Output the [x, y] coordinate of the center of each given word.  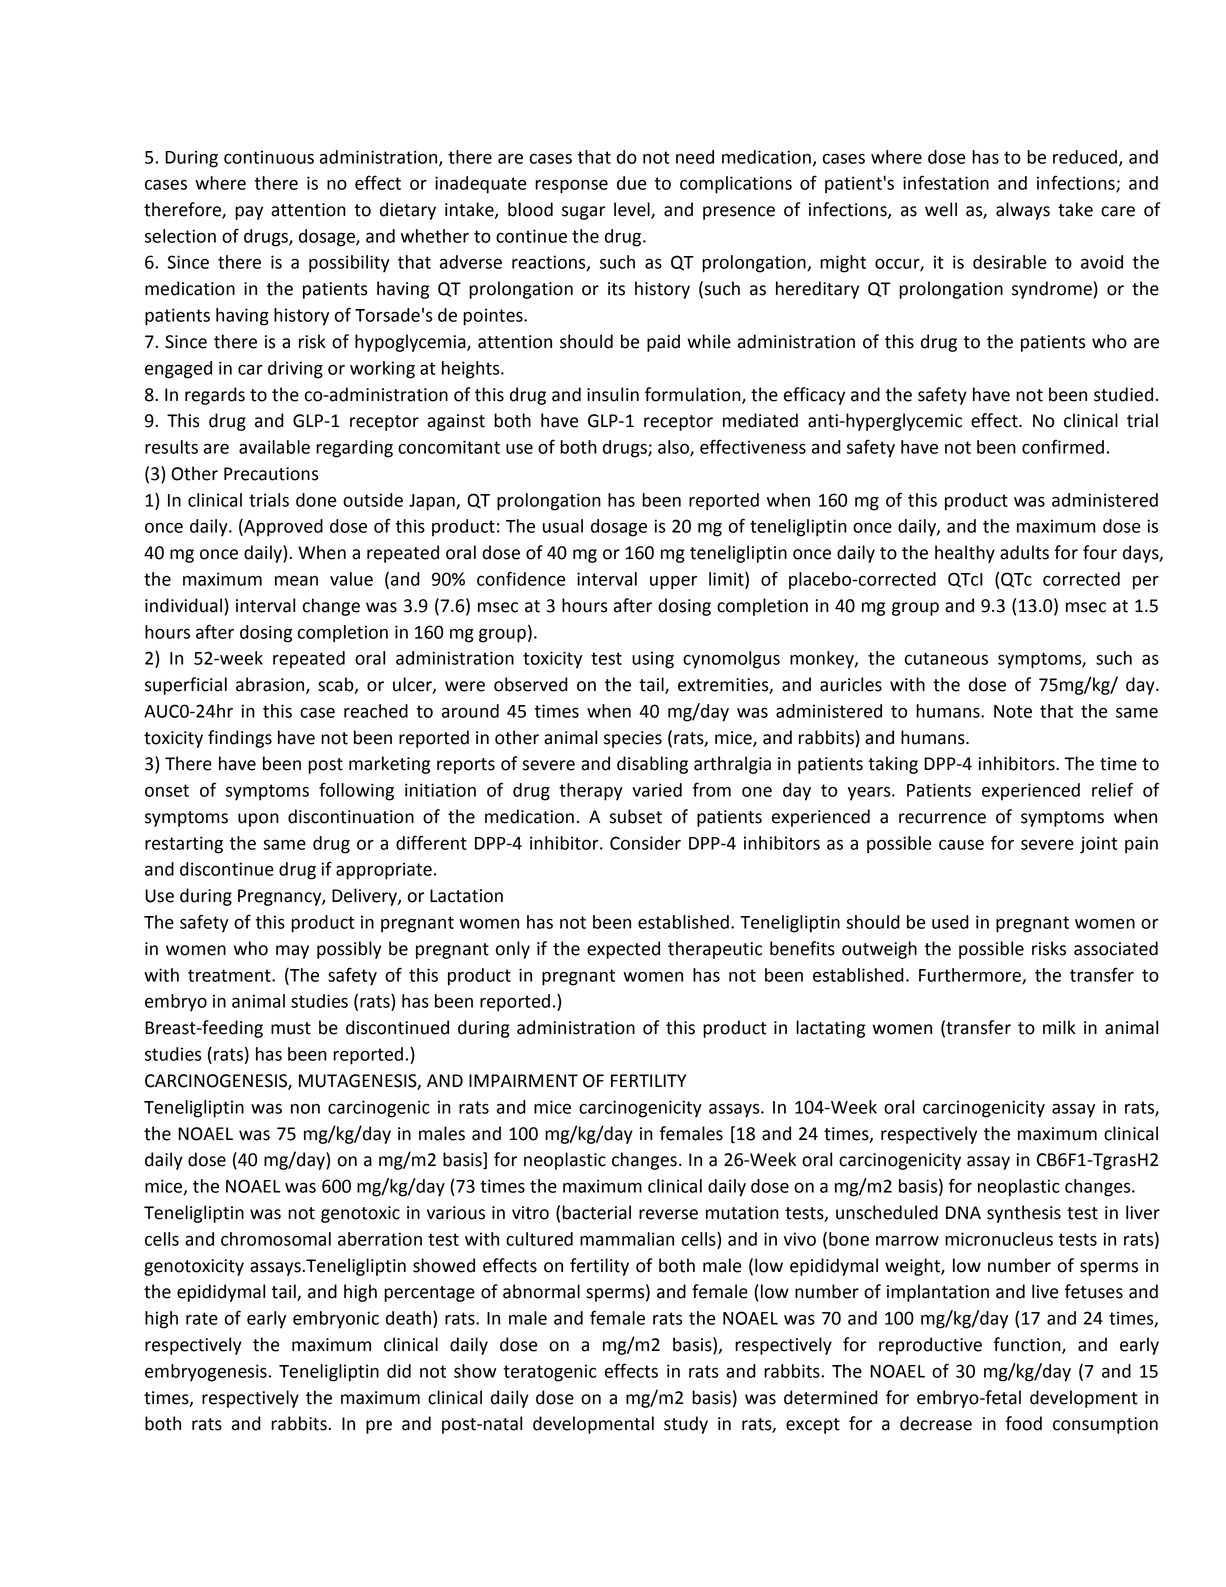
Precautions [271, 474]
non [305, 1108]
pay [249, 213]
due [631, 183]
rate [202, 1318]
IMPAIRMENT [523, 1080]
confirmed [1063, 446]
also [674, 448]
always [1023, 211]
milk [1059, 1027]
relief [1112, 789]
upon [258, 820]
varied [657, 790]
